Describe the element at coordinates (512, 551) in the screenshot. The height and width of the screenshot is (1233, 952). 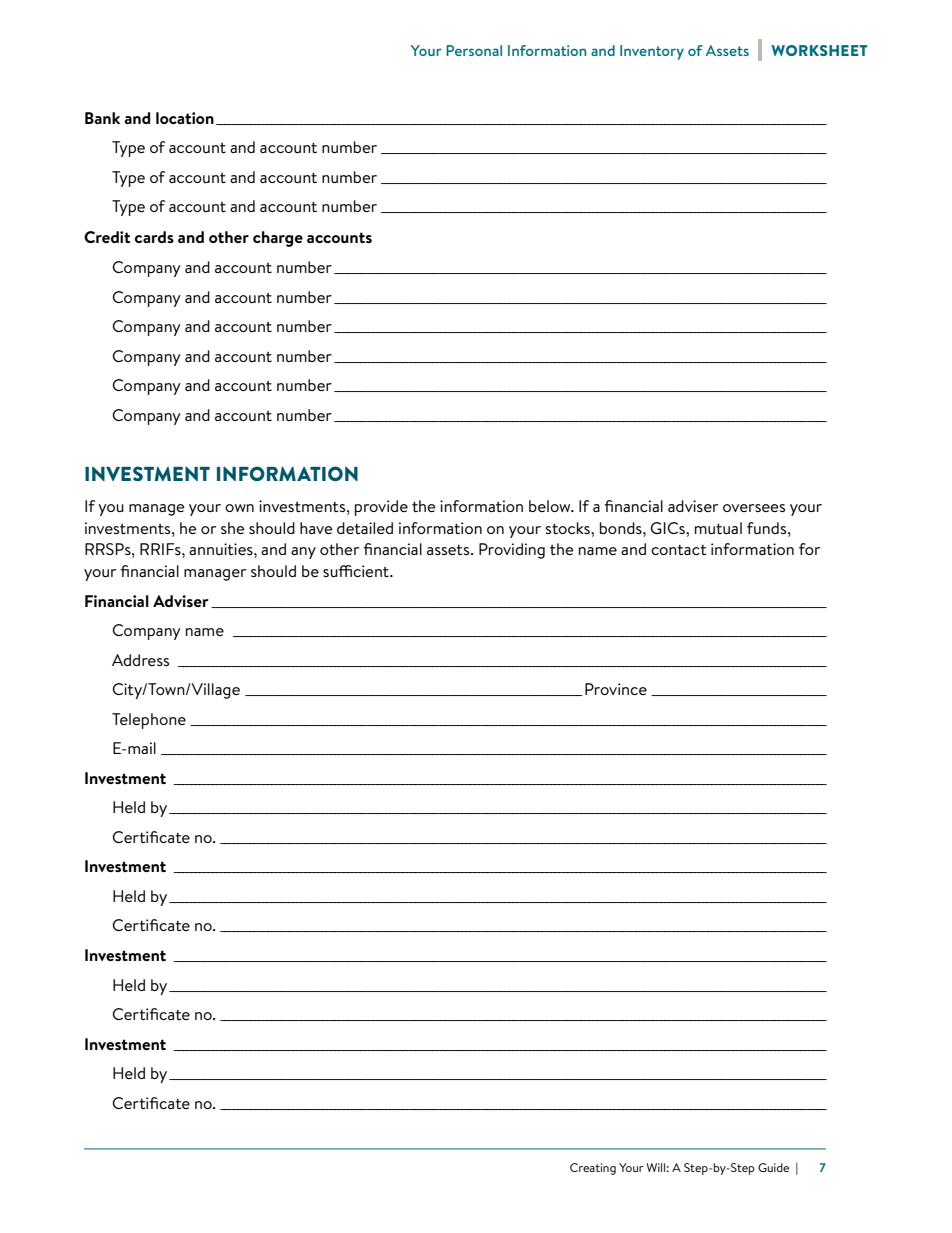
I see `Providing` at that location.
